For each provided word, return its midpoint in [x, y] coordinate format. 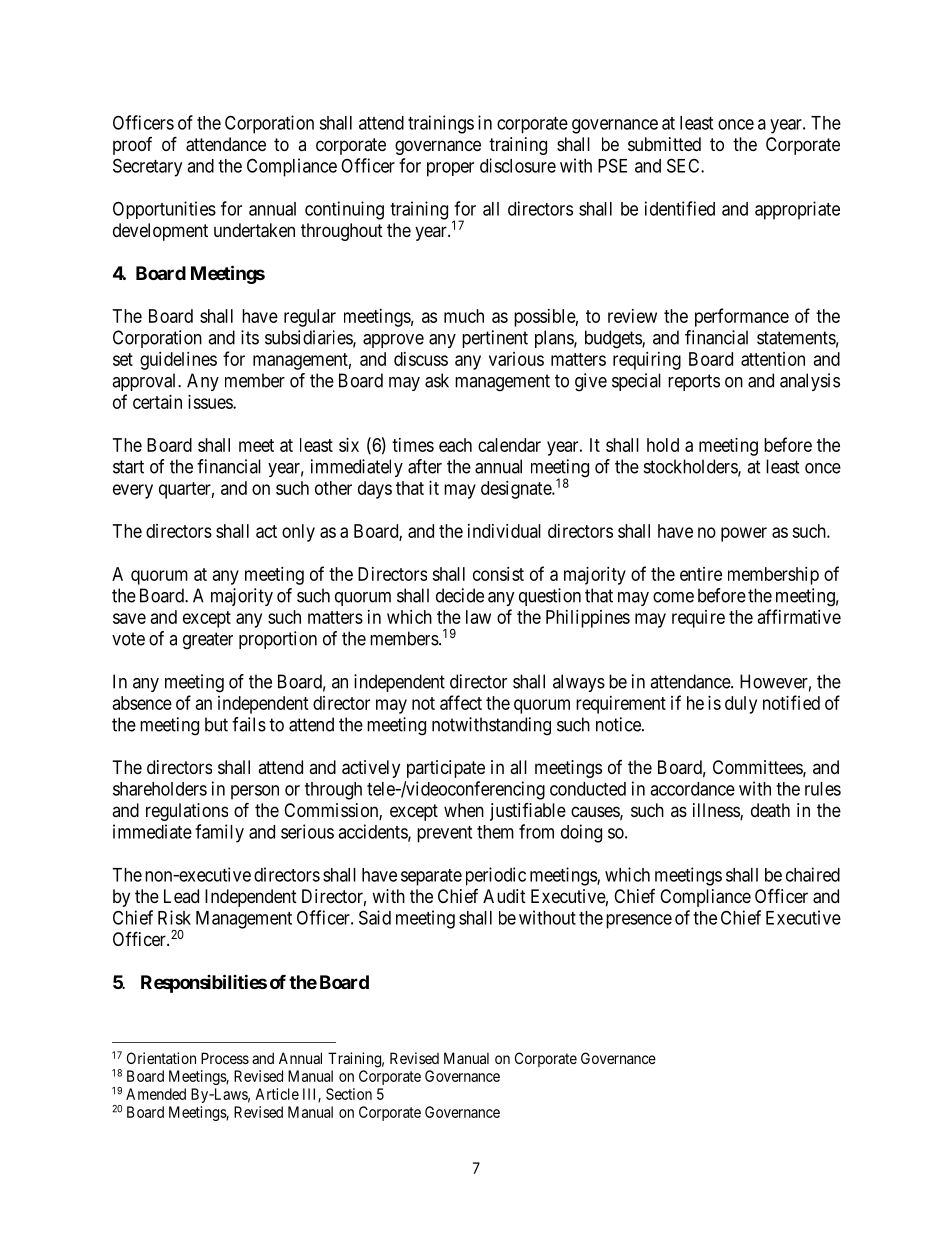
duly [741, 705]
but [216, 724]
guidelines [178, 361]
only [298, 533]
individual [504, 531]
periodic [496, 876]
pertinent [495, 339]
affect [461, 702]
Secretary [147, 167]
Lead [181, 896]
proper [450, 169]
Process [225, 1058]
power [744, 534]
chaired [813, 874]
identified [680, 208]
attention [773, 359]
